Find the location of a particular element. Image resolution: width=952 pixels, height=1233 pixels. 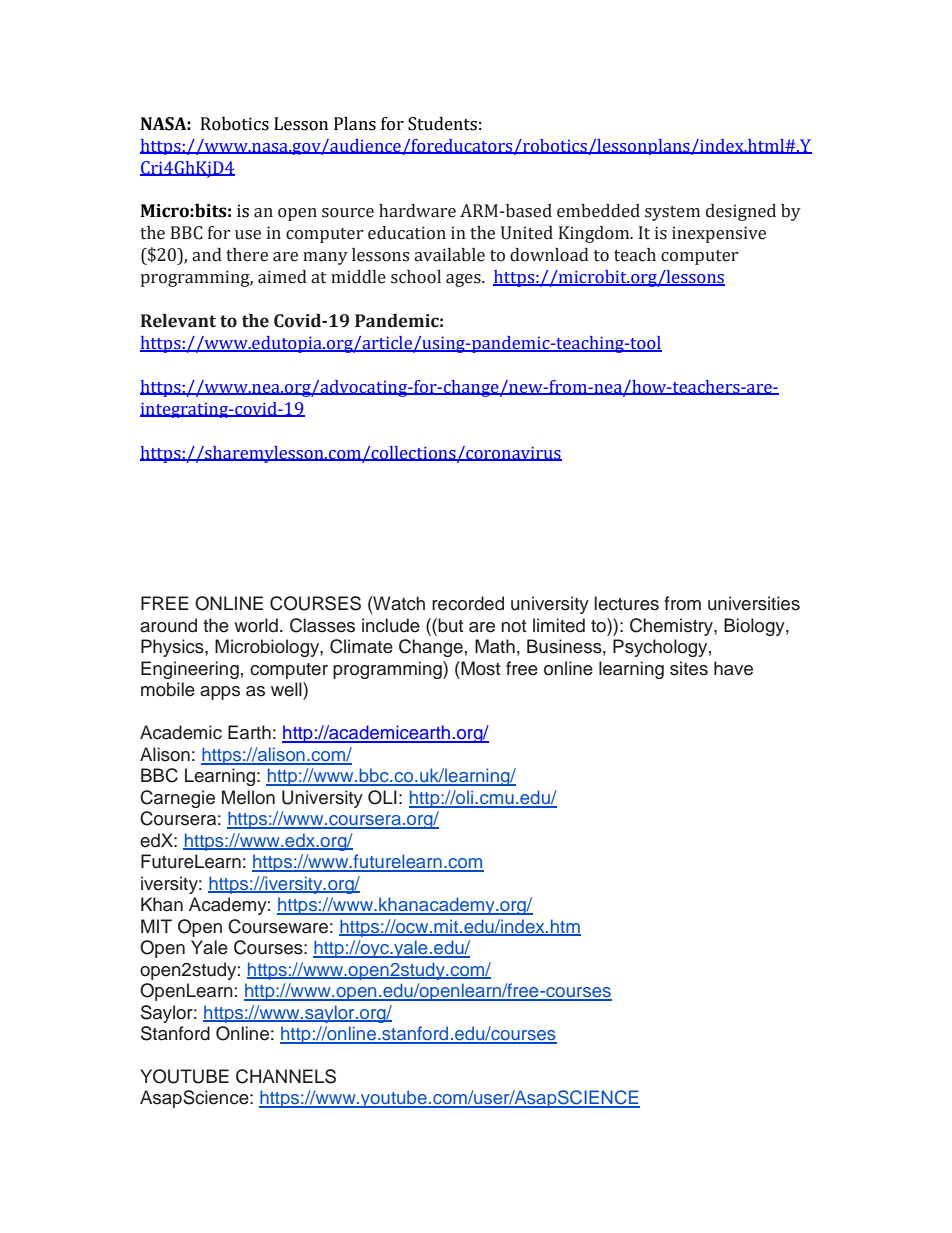

Relevant is located at coordinates (178, 321).
